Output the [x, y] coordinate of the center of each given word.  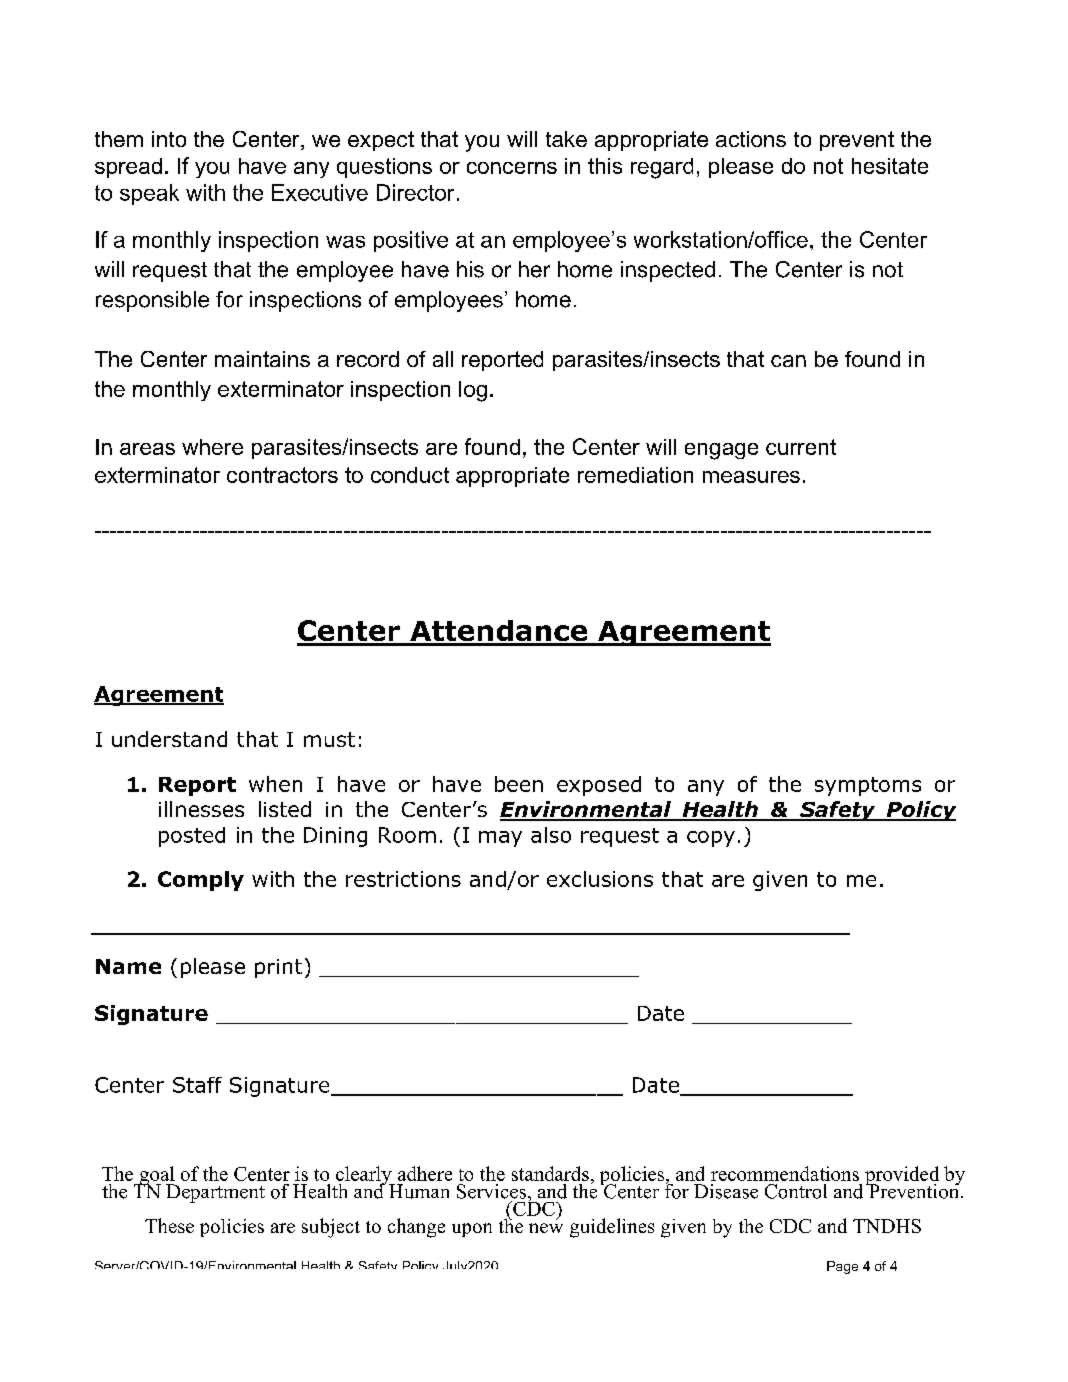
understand [169, 739]
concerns [512, 168]
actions [751, 139]
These [169, 1225]
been [519, 784]
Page [842, 1267]
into [169, 139]
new [546, 1228]
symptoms [868, 786]
